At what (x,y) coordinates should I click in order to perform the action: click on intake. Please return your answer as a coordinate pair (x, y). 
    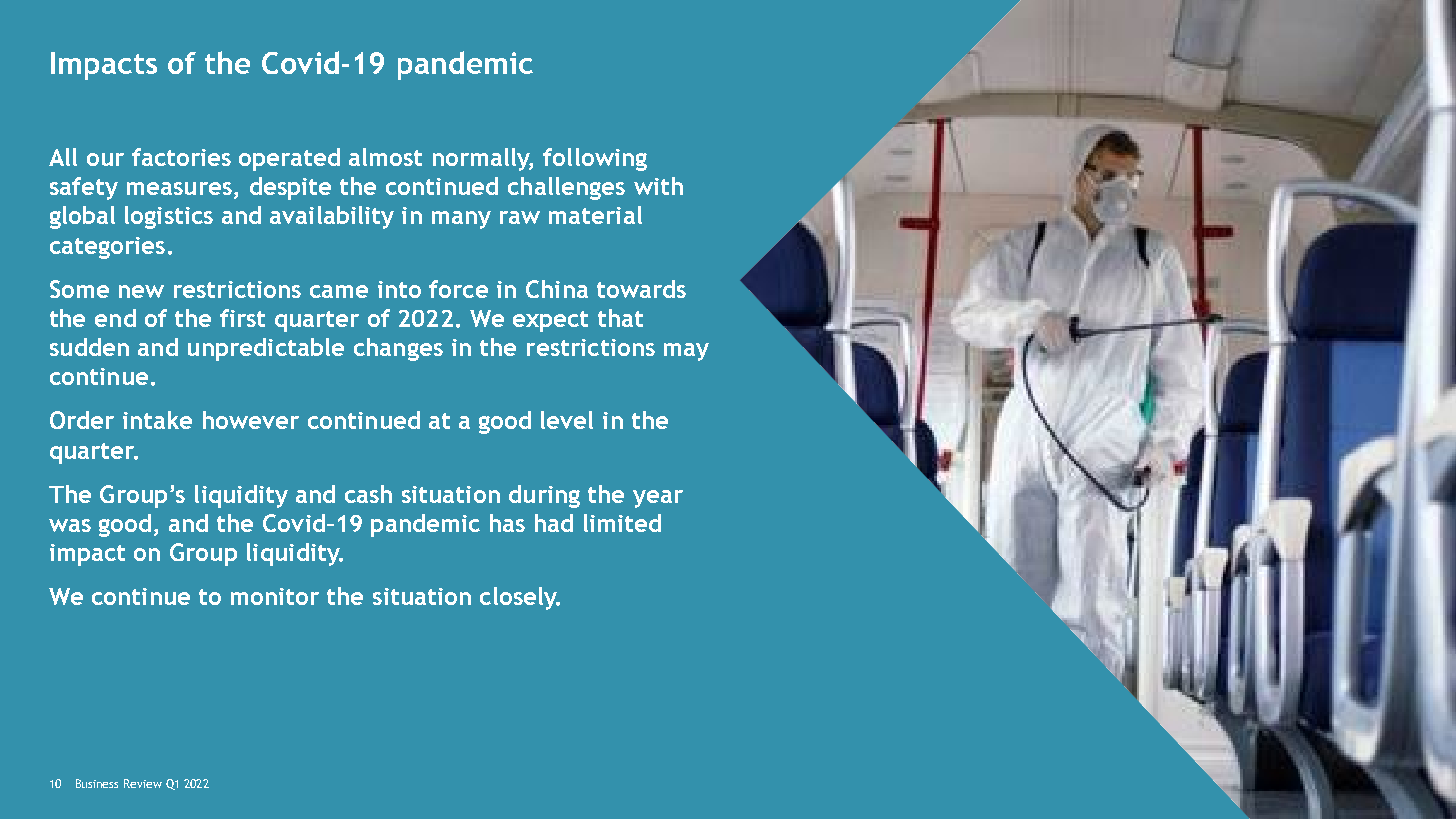
    Looking at the image, I should click on (157, 420).
